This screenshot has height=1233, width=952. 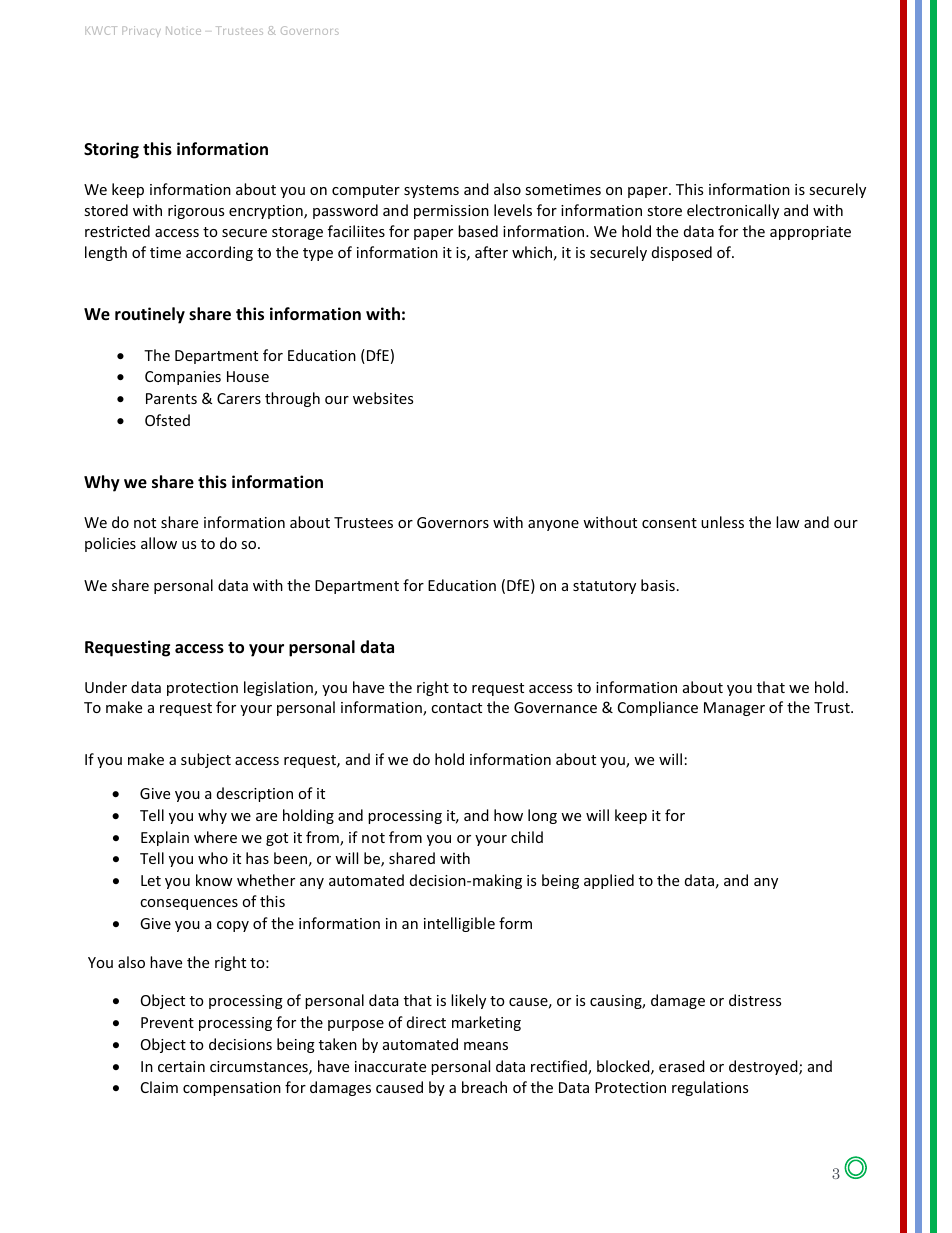 What do you see at coordinates (456, 708) in the screenshot?
I see `contact` at bounding box center [456, 708].
